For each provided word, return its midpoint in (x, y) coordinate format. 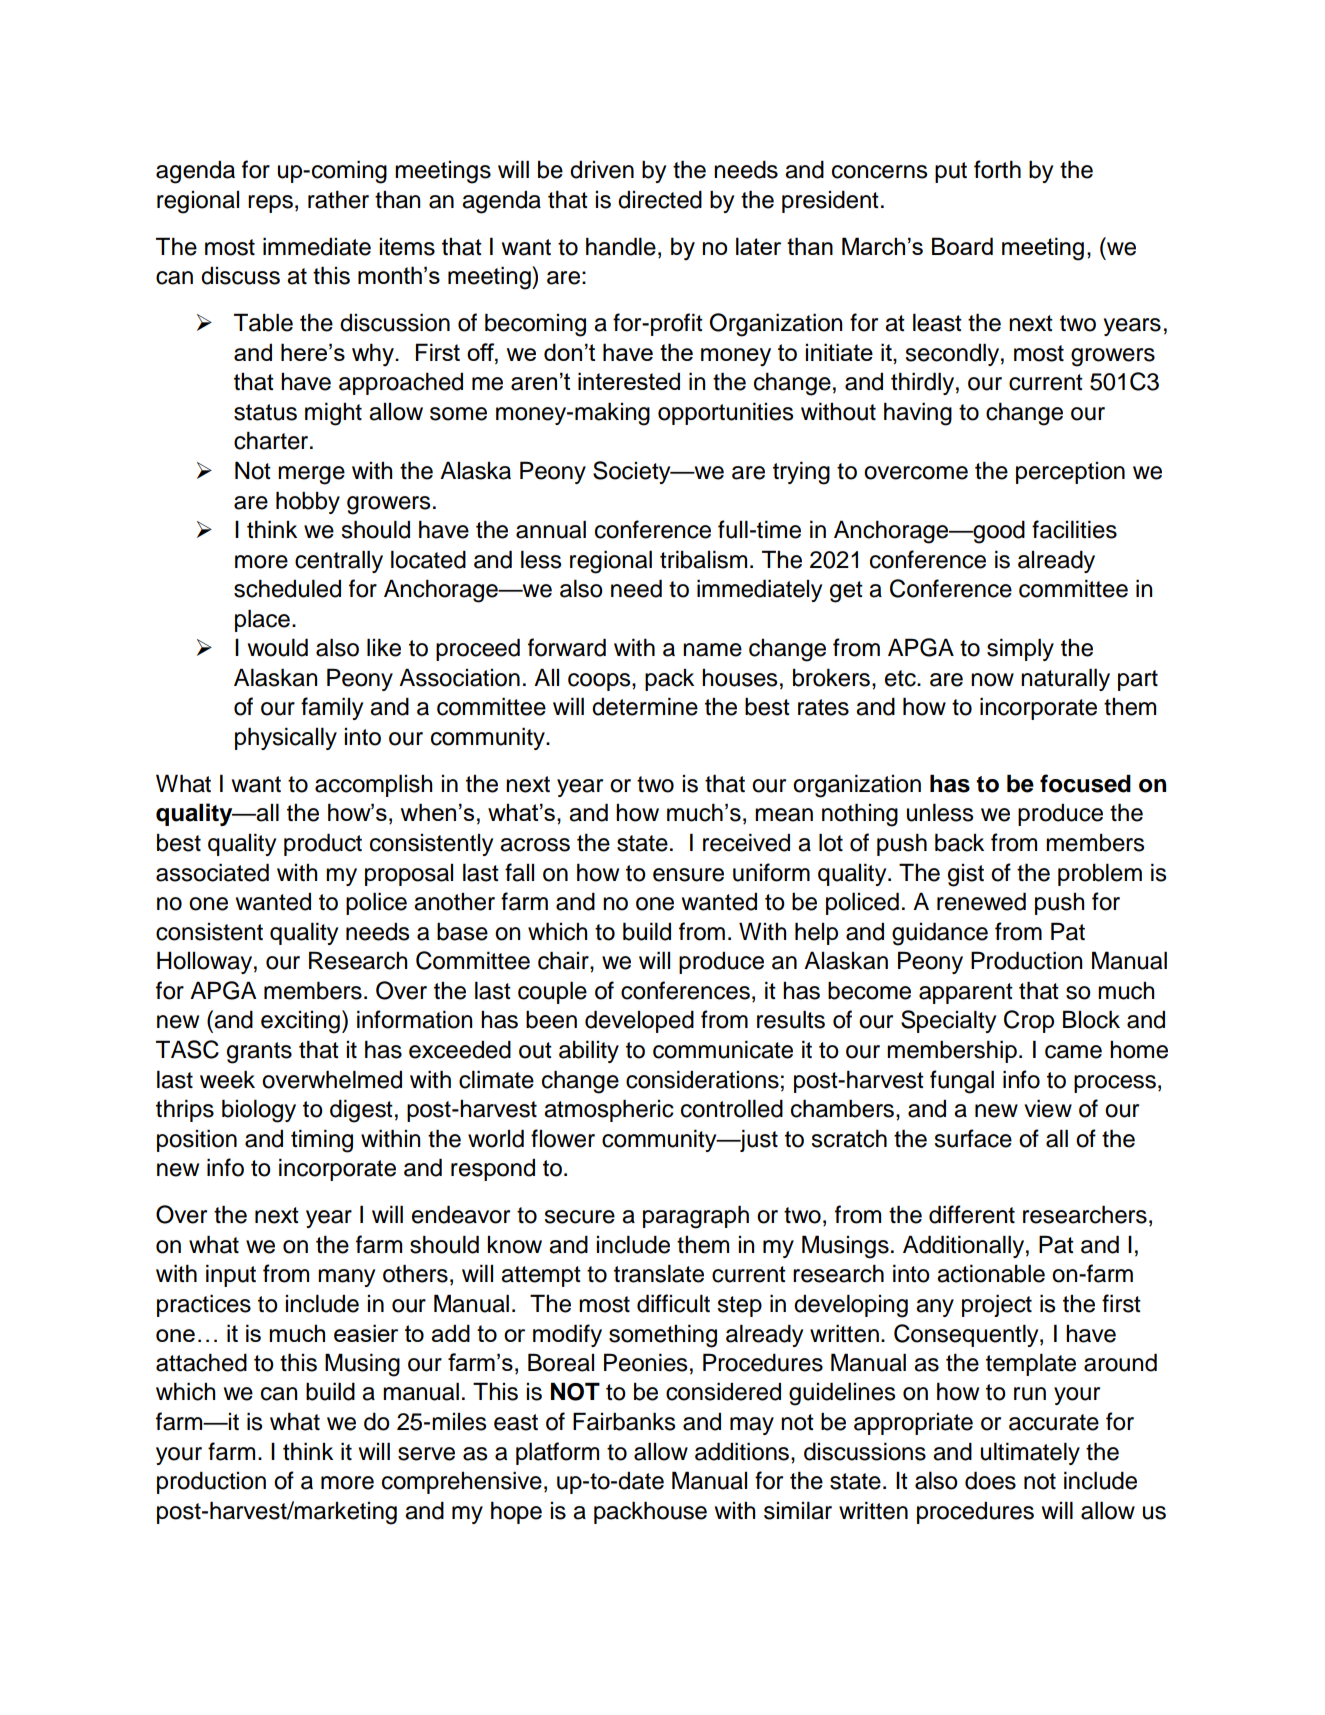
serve (426, 1454)
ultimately (1030, 1453)
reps (270, 204)
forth (997, 169)
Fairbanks (624, 1421)
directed (660, 199)
